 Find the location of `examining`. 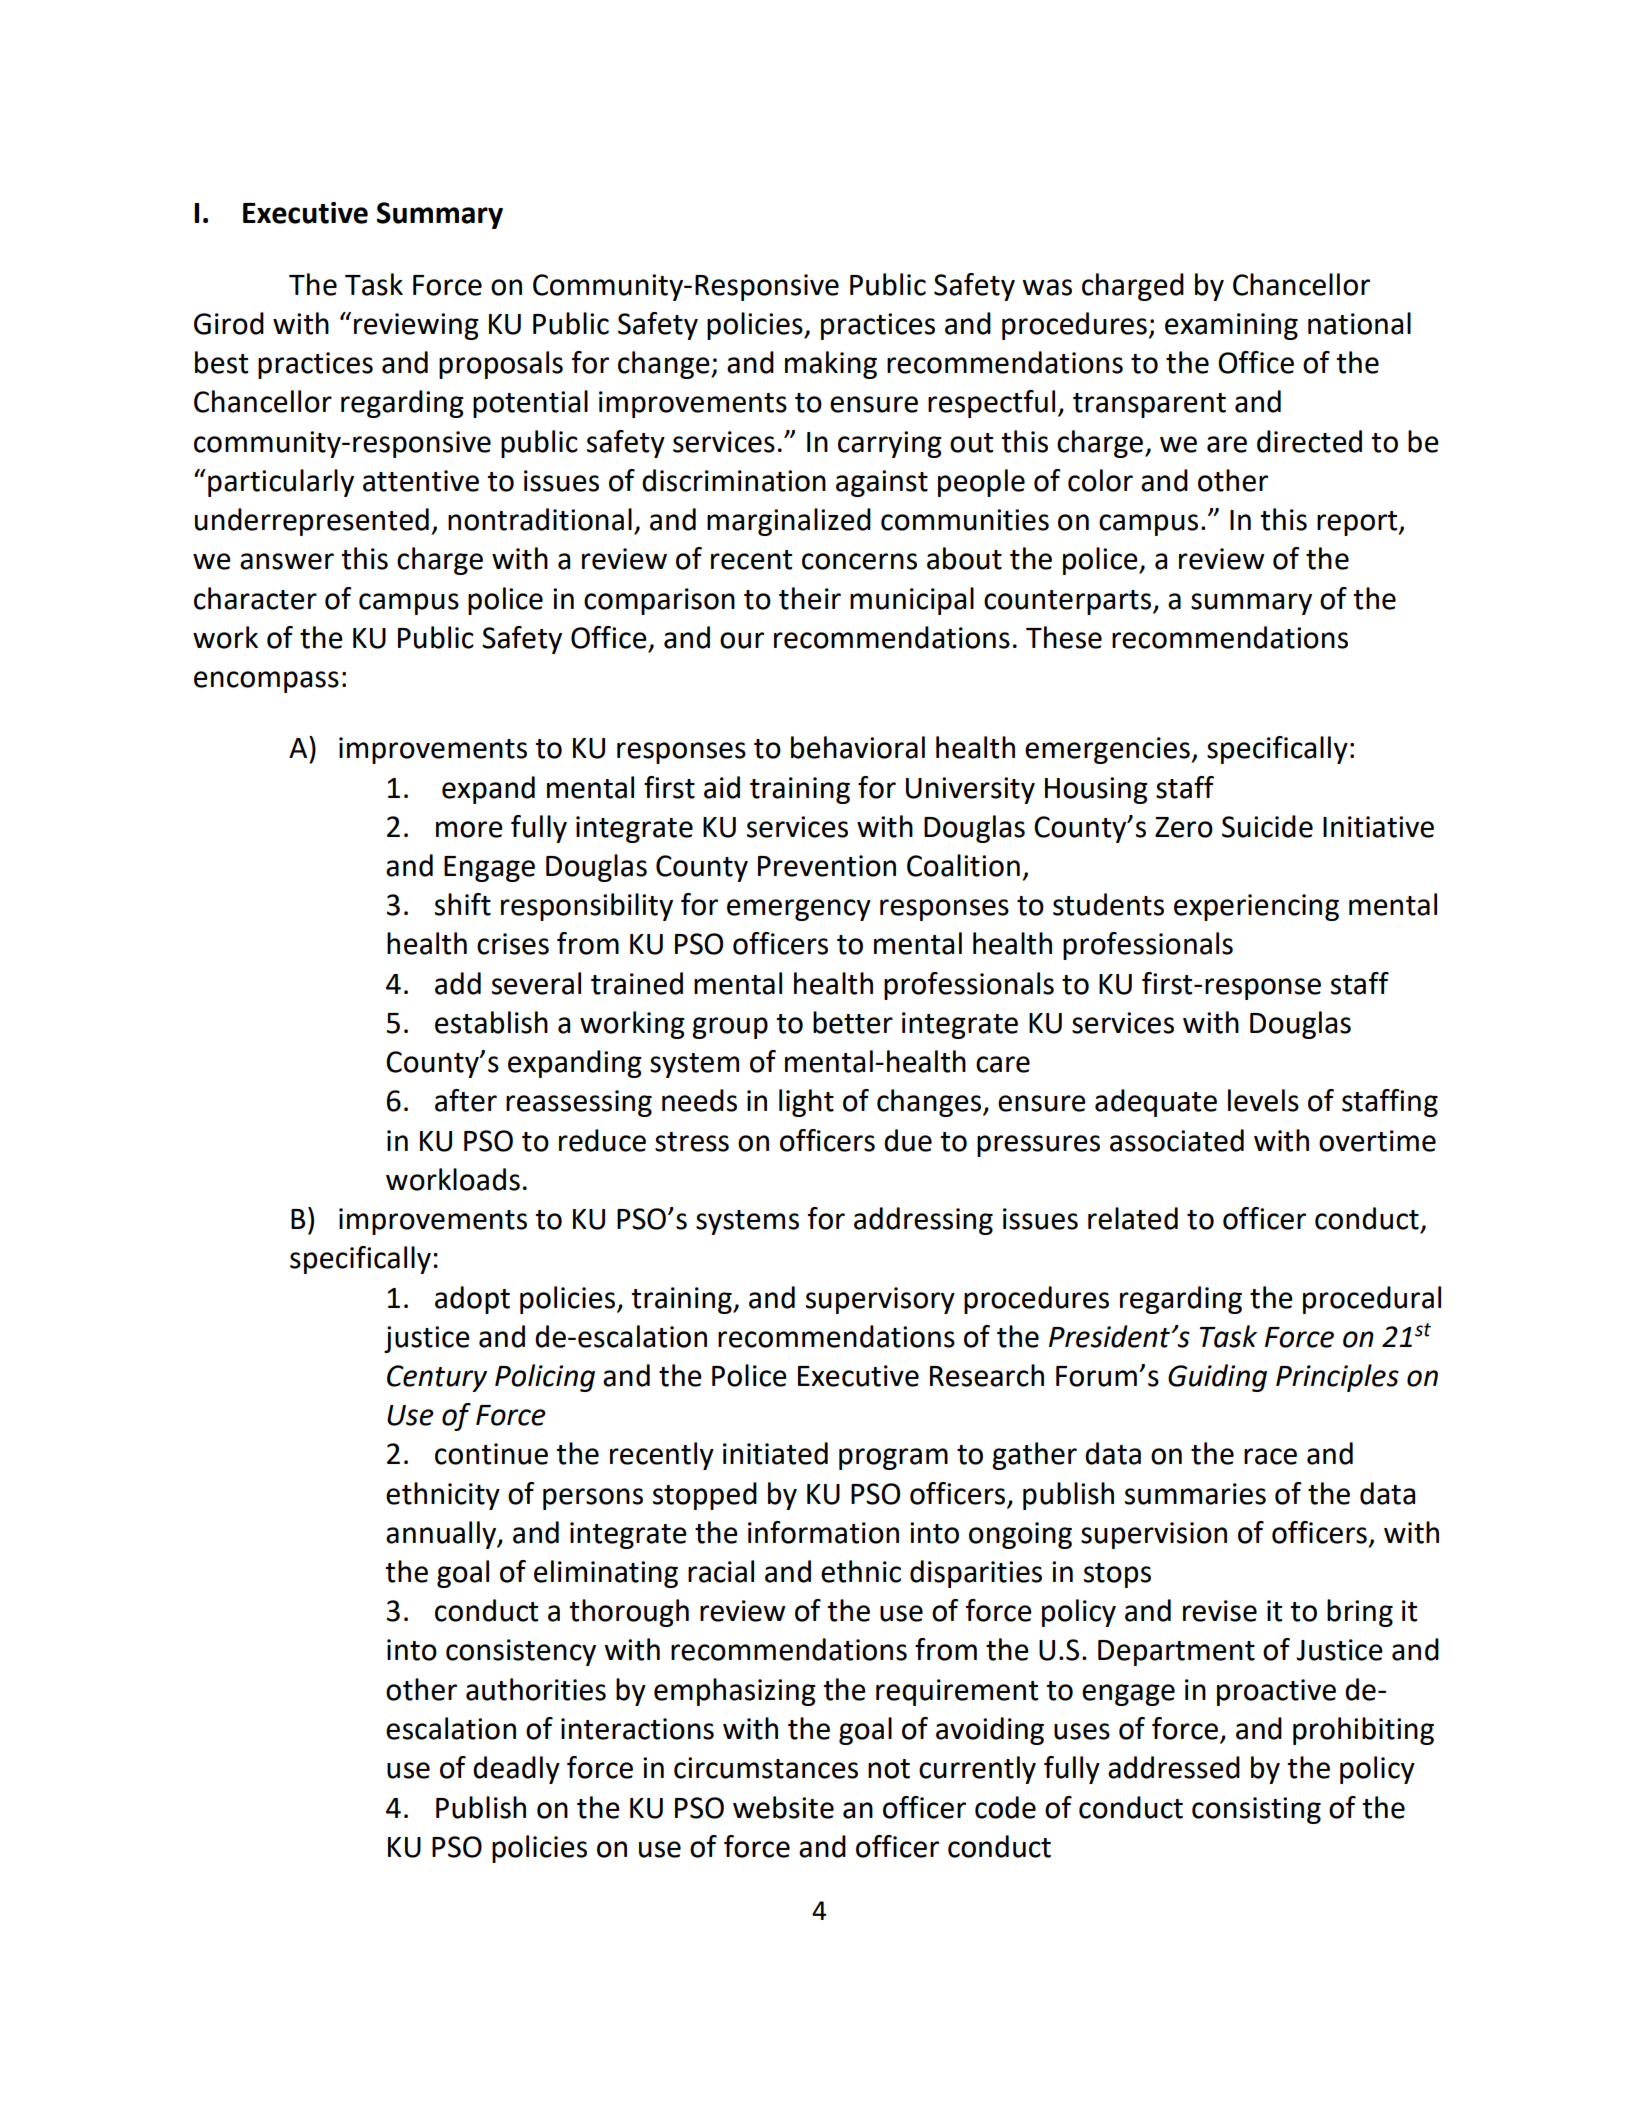

examining is located at coordinates (1231, 326).
